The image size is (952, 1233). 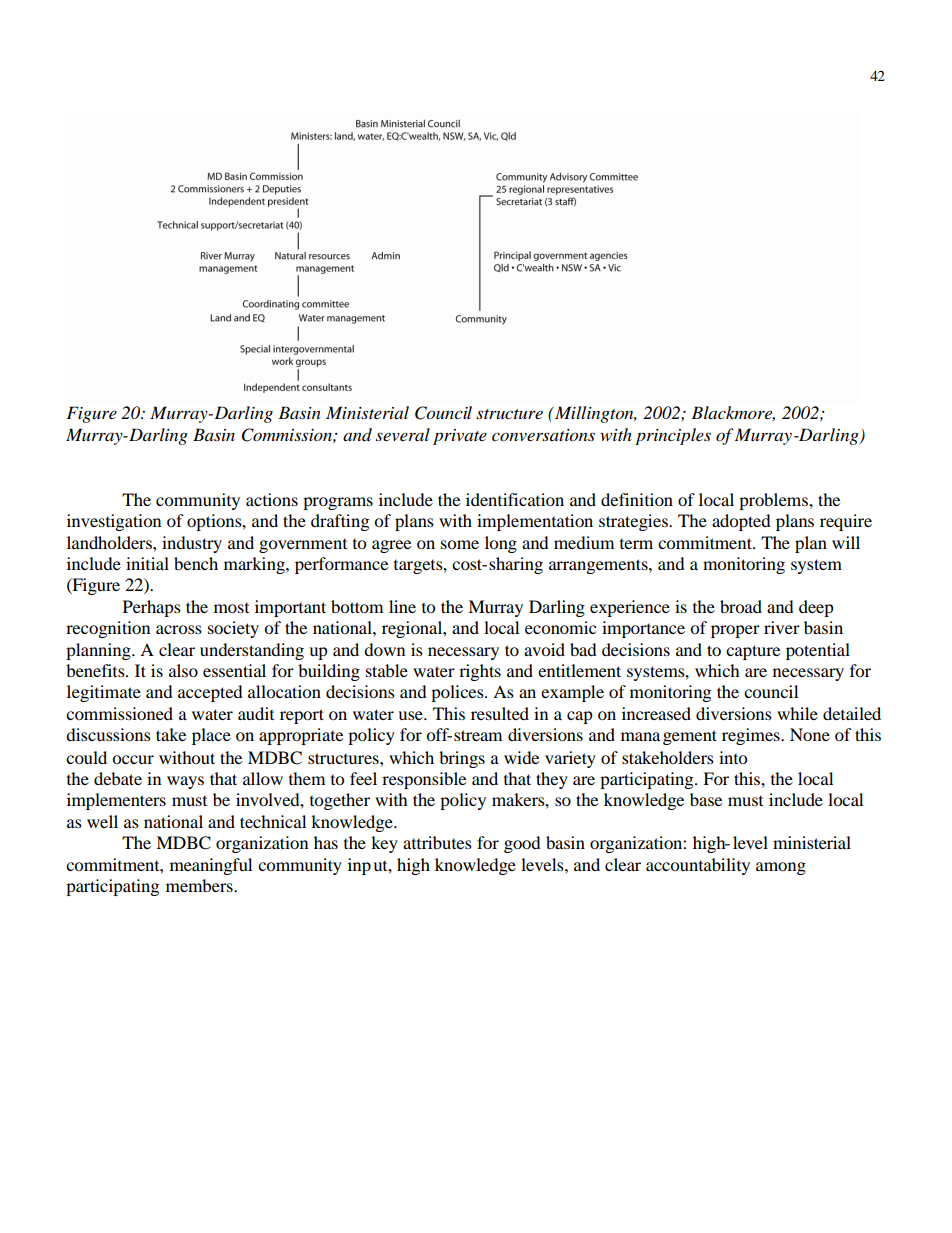 I want to click on principles, so click(x=673, y=436).
